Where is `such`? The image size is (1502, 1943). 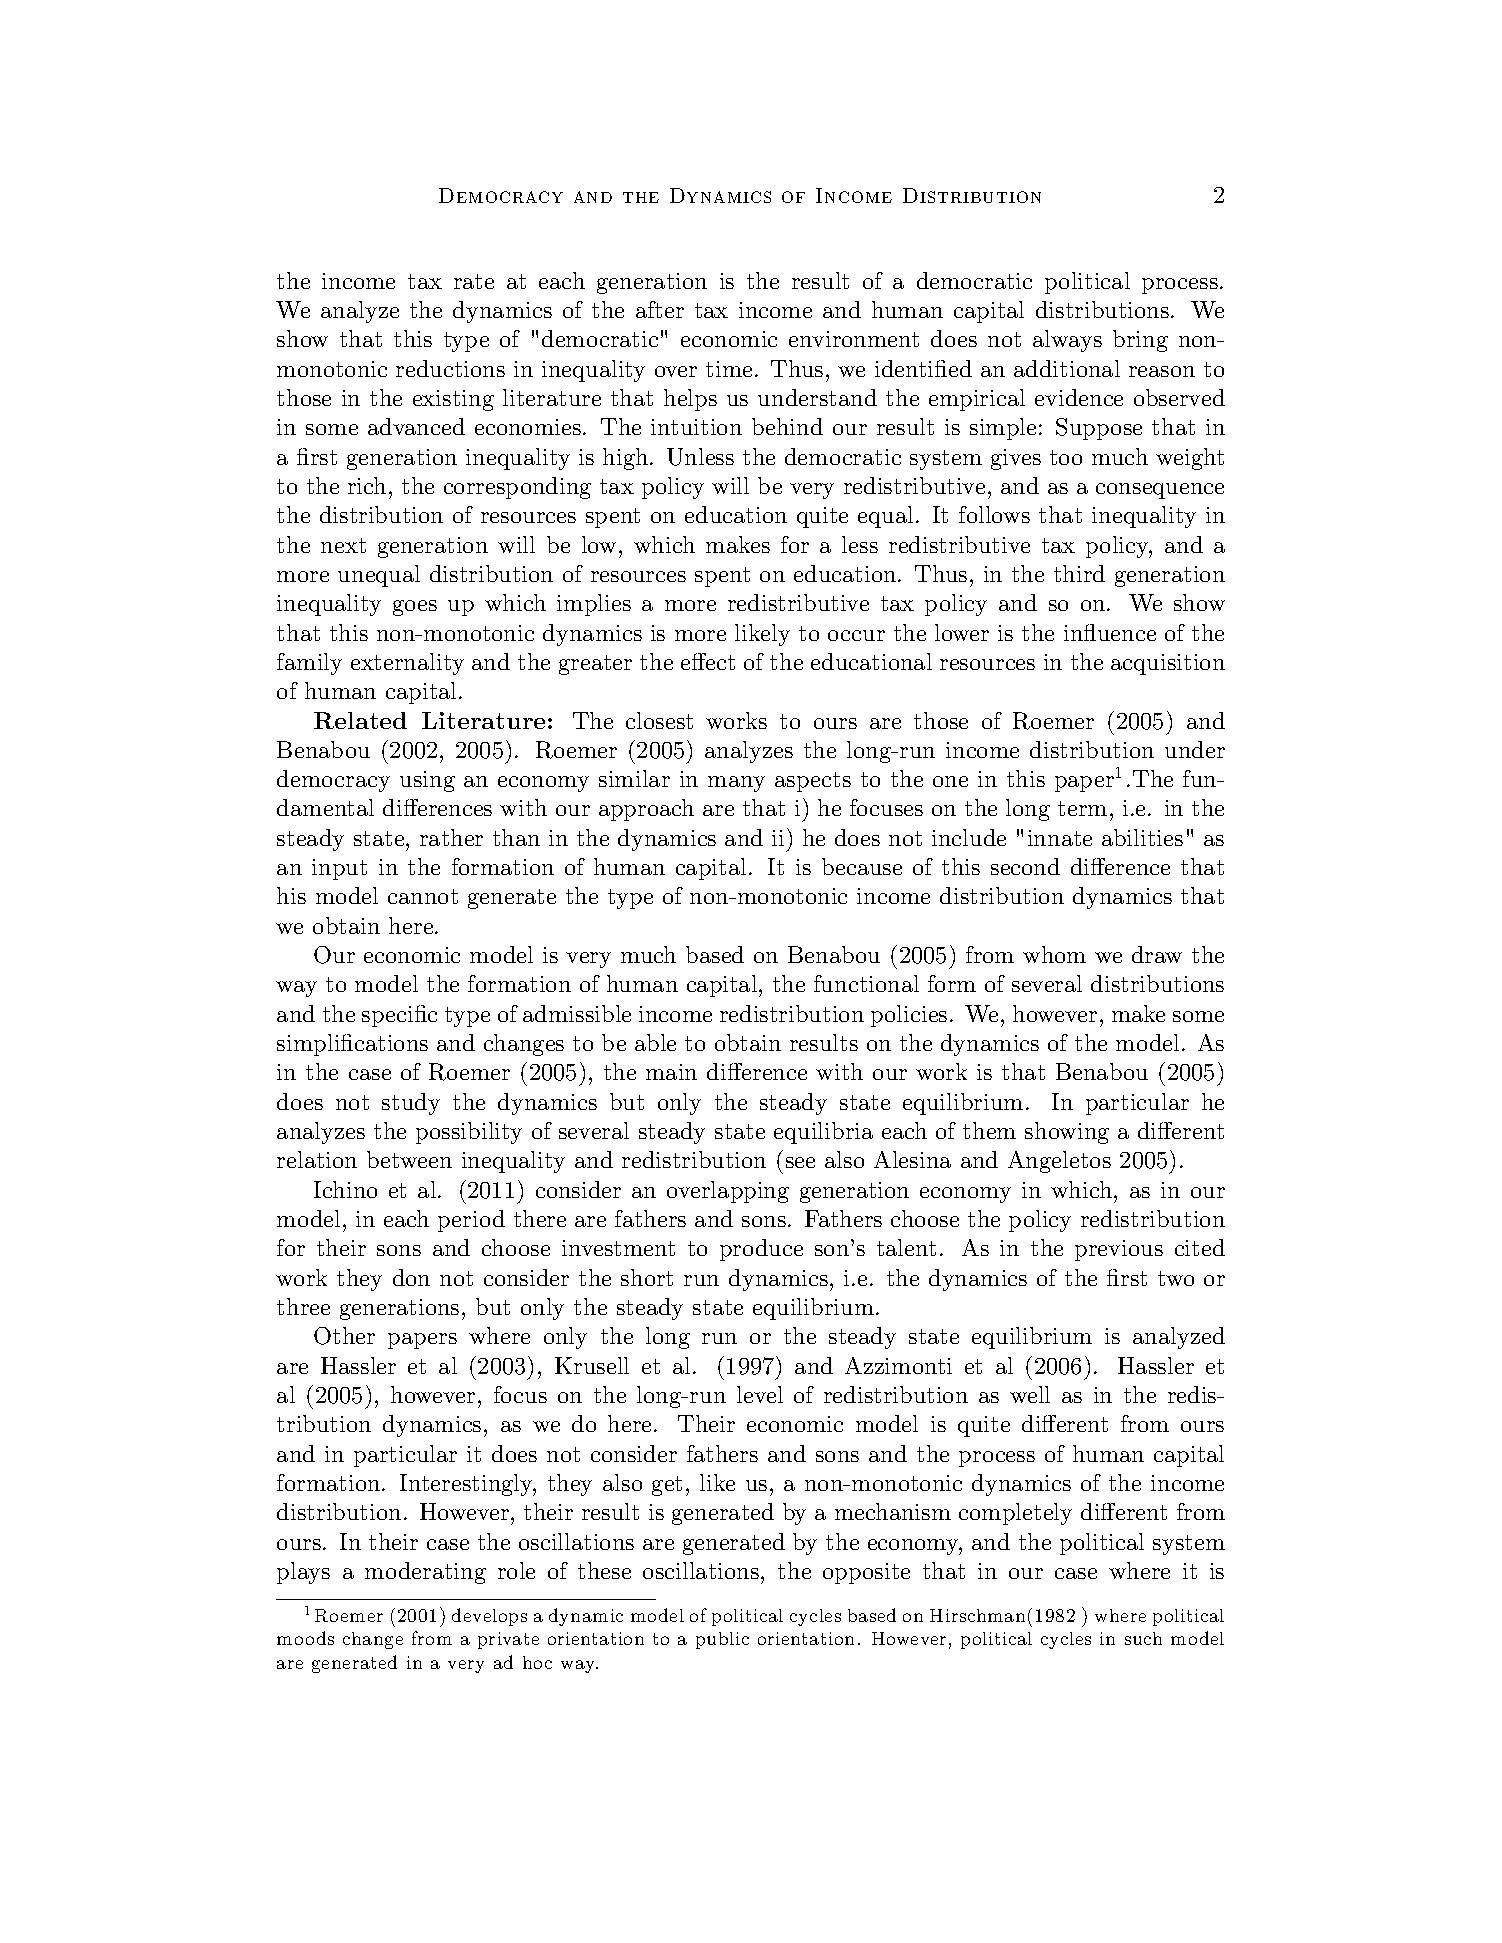
such is located at coordinates (1143, 1638).
